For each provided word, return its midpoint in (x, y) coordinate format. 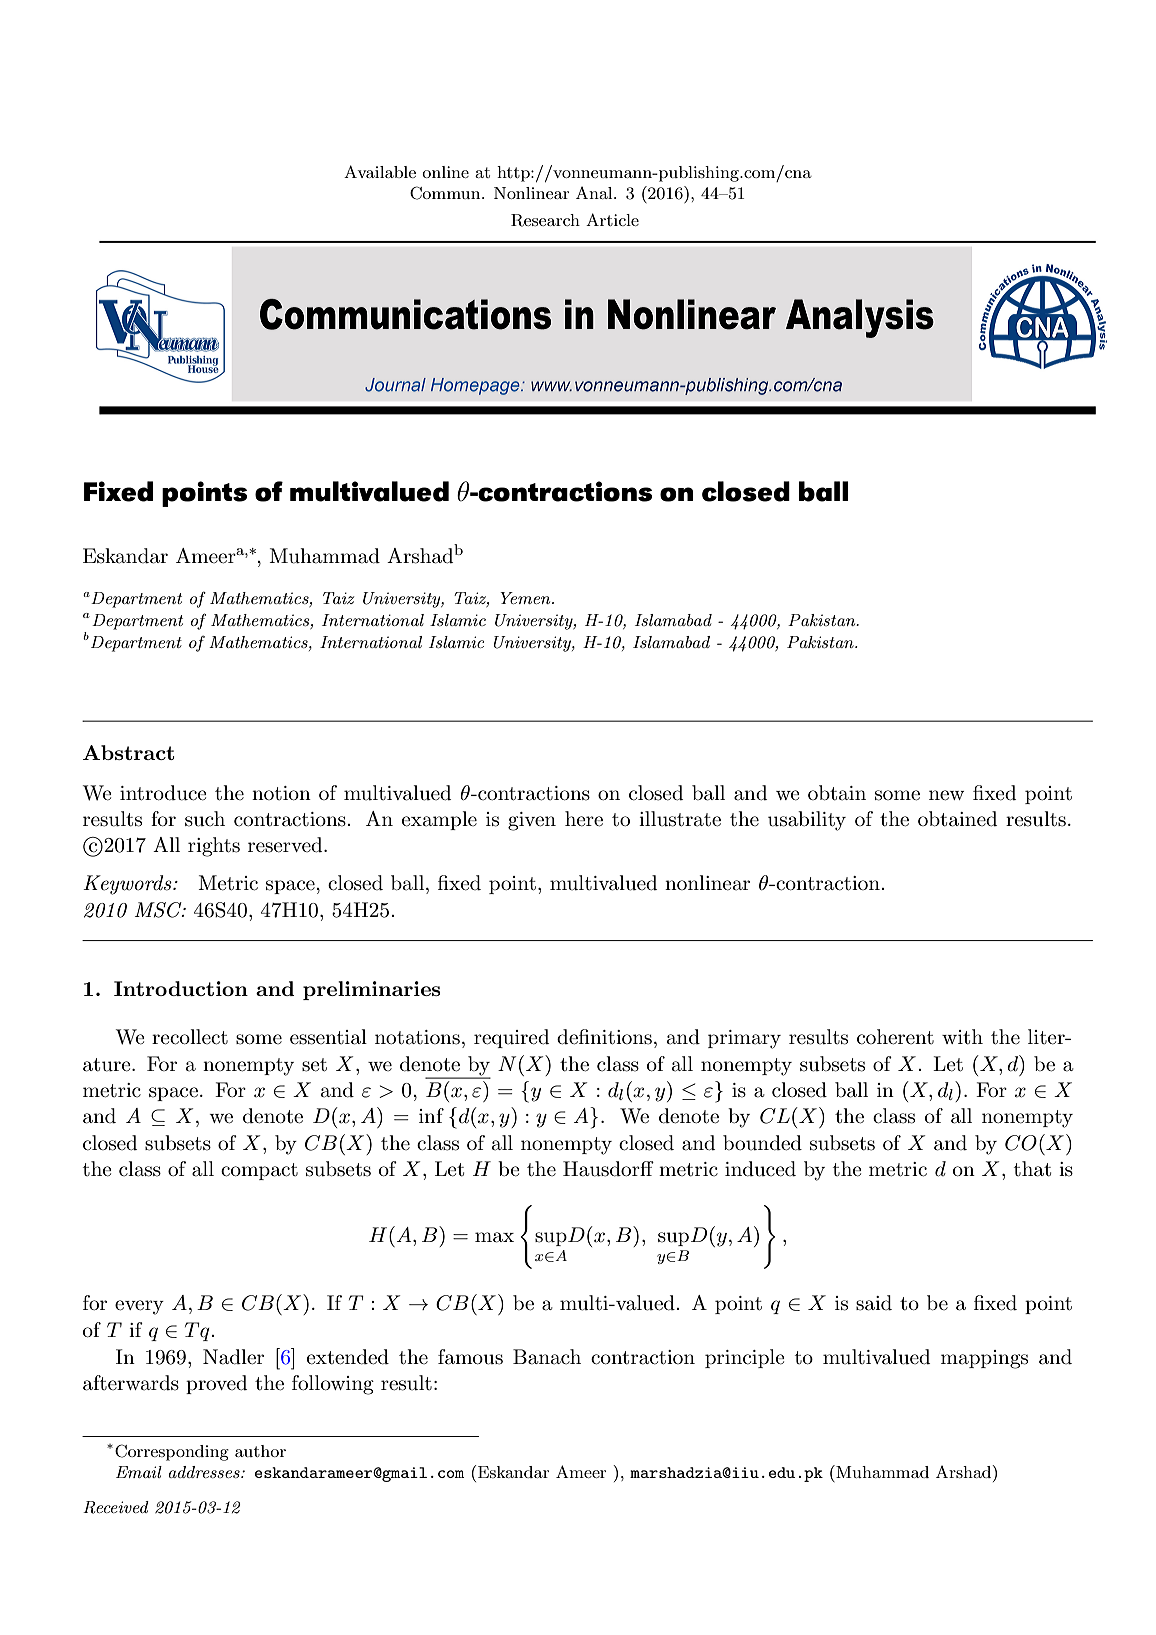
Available (380, 171)
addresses (205, 1472)
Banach (547, 1357)
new (946, 795)
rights (214, 847)
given (532, 821)
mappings (984, 1359)
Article (612, 219)
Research (545, 220)
